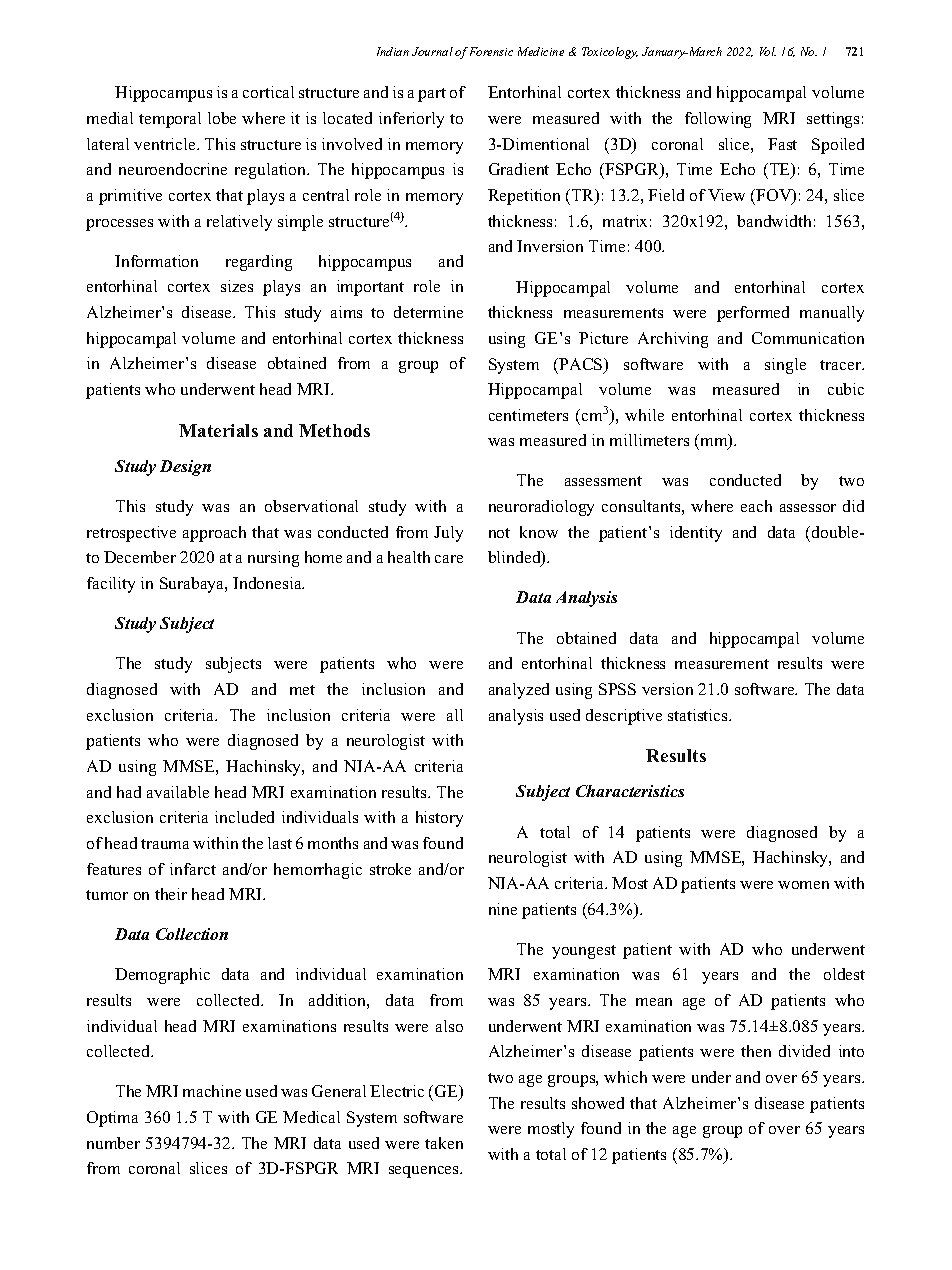 This screenshot has width=952, height=1270. Describe the element at coordinates (268, 583) in the screenshot. I see `Indonesia` at that location.
